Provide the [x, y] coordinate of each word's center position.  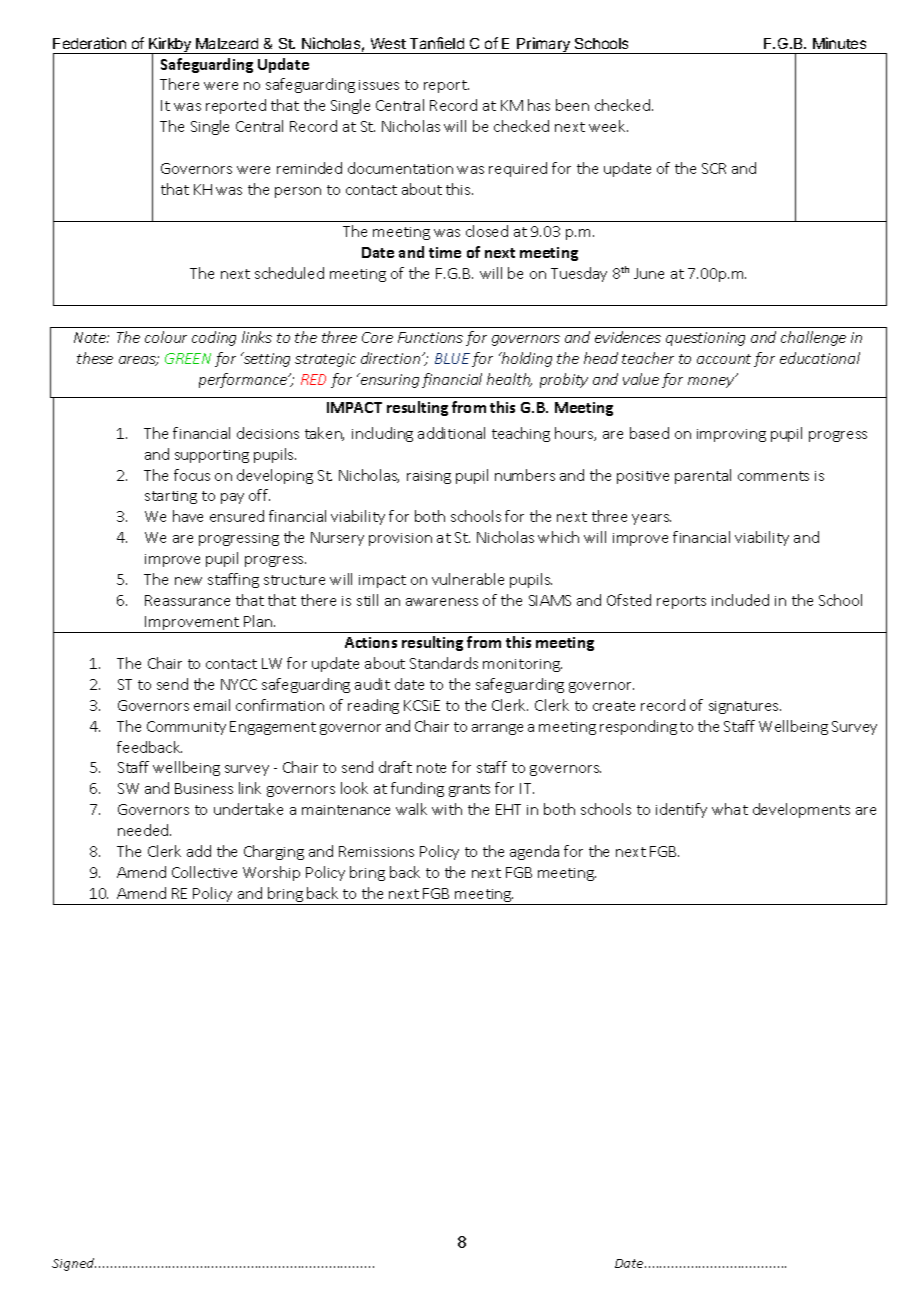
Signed [74, 1264]
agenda [534, 852]
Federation [89, 43]
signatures [745, 707]
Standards [444, 663]
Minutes [839, 43]
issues [379, 85]
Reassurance [187, 600]
